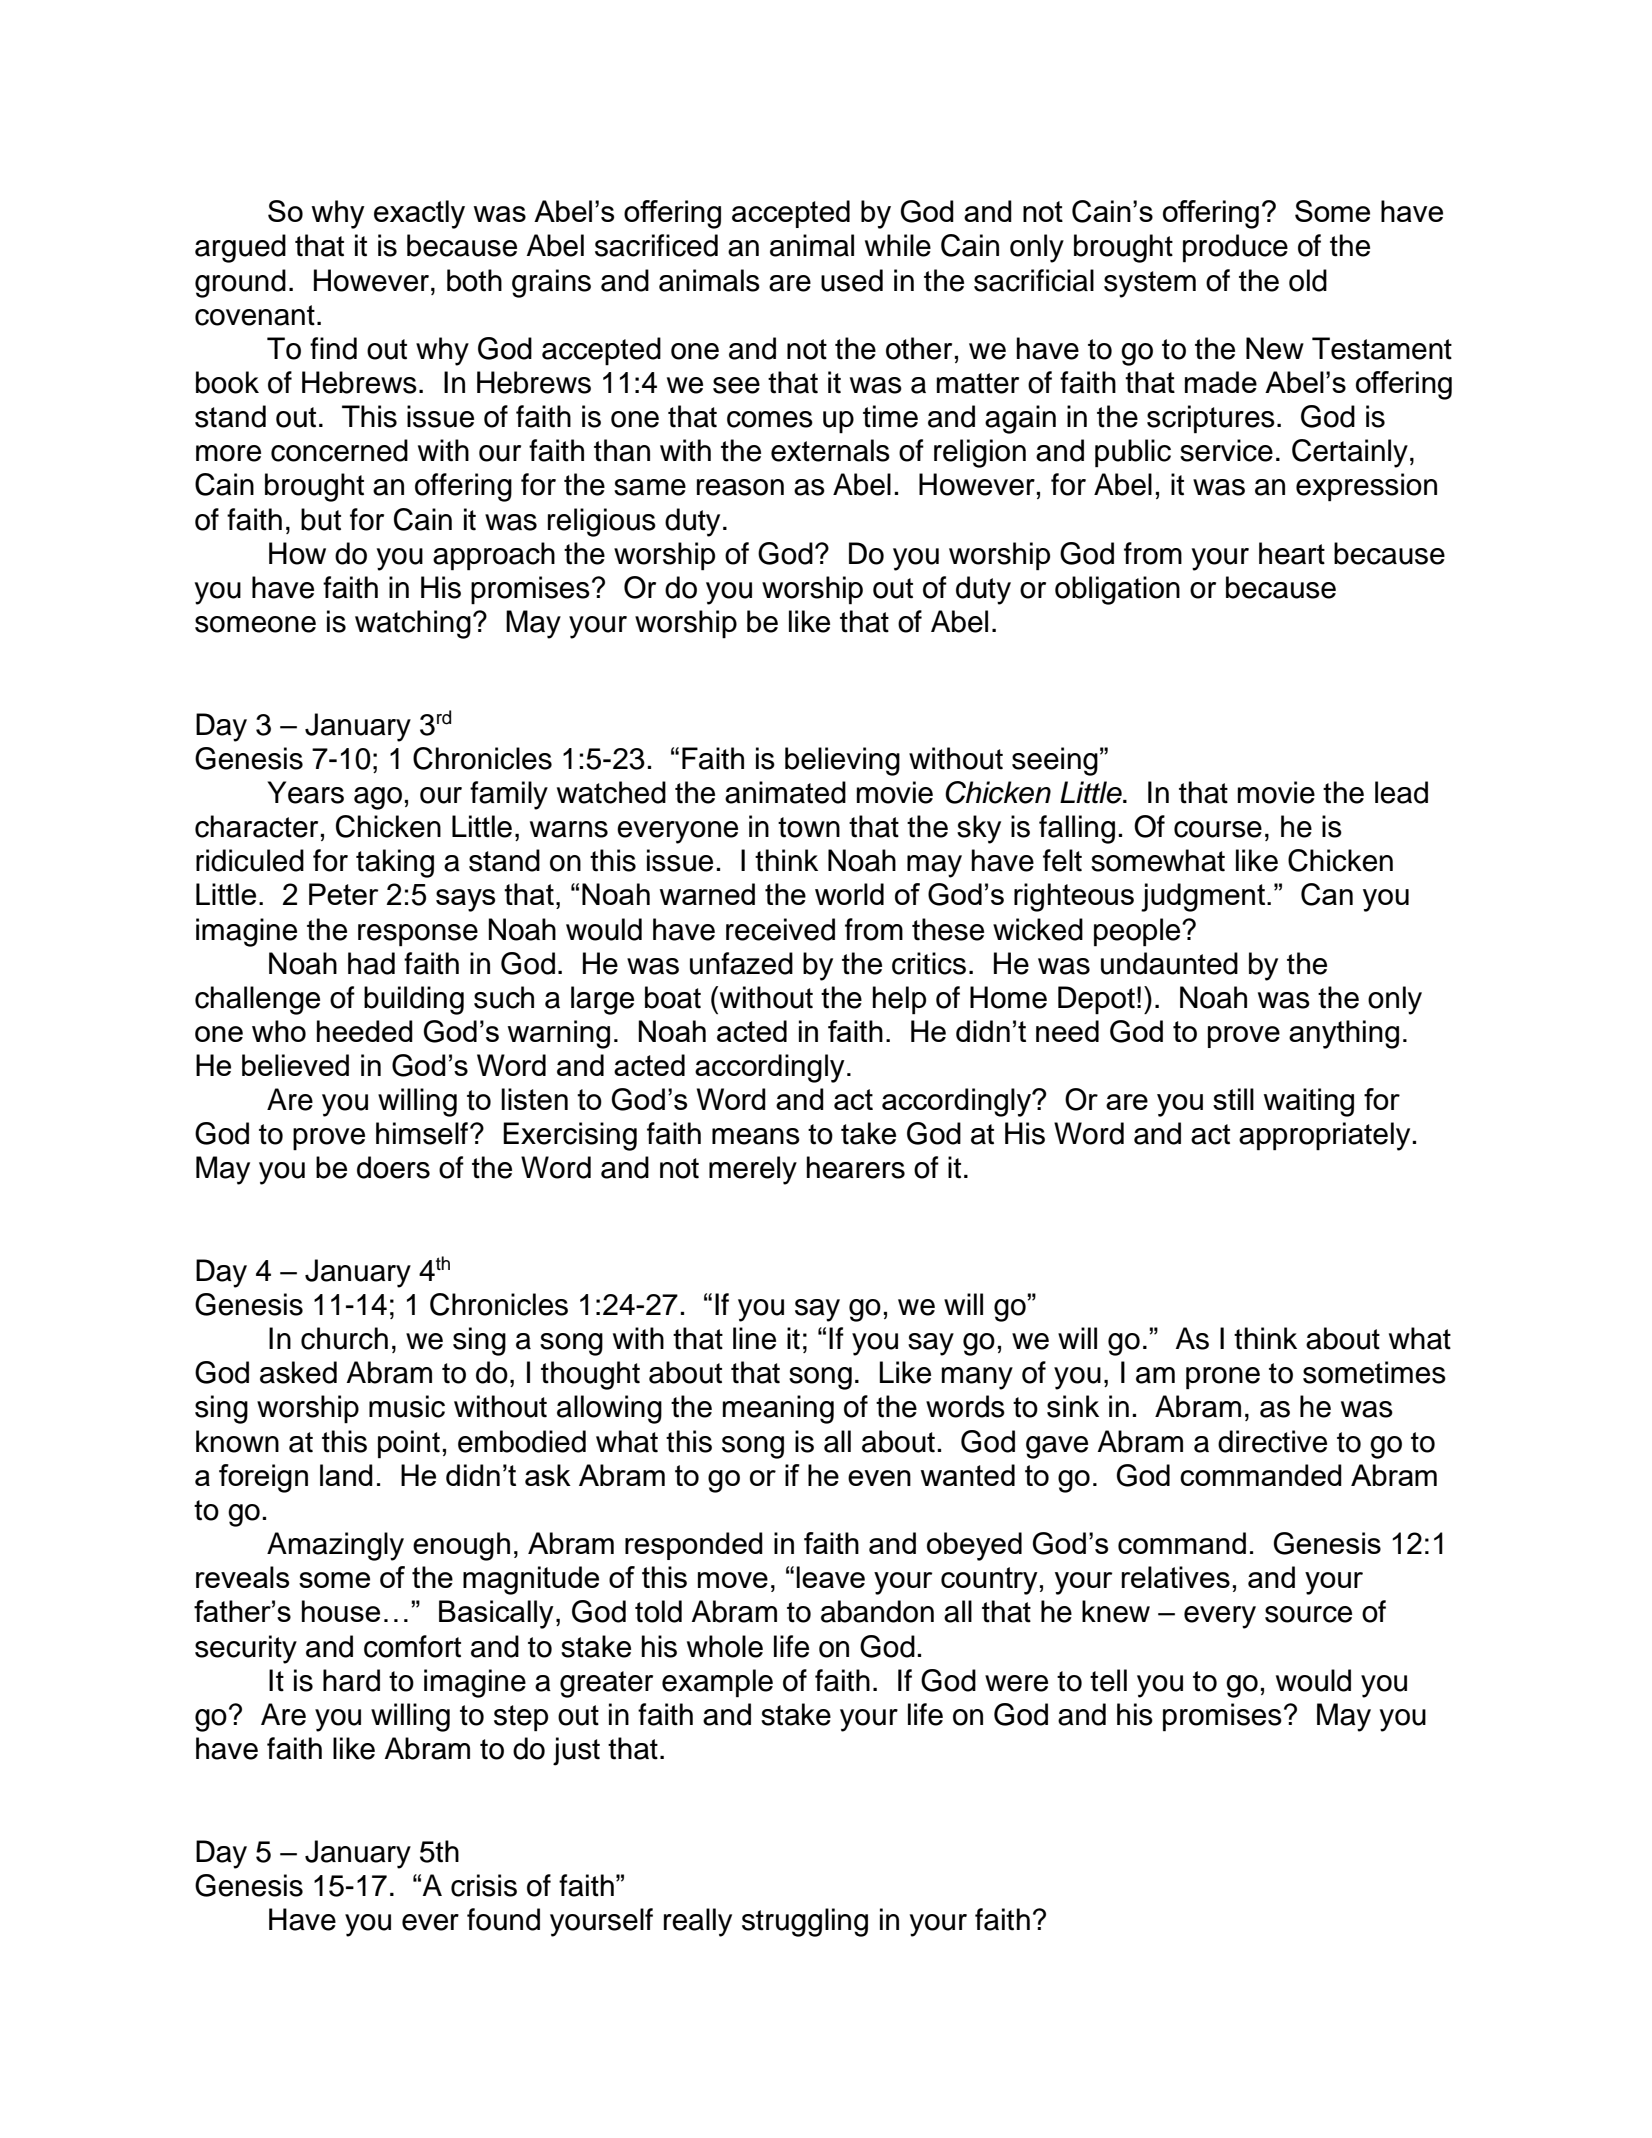  What do you see at coordinates (740, 487) in the screenshot?
I see `reason` at bounding box center [740, 487].
